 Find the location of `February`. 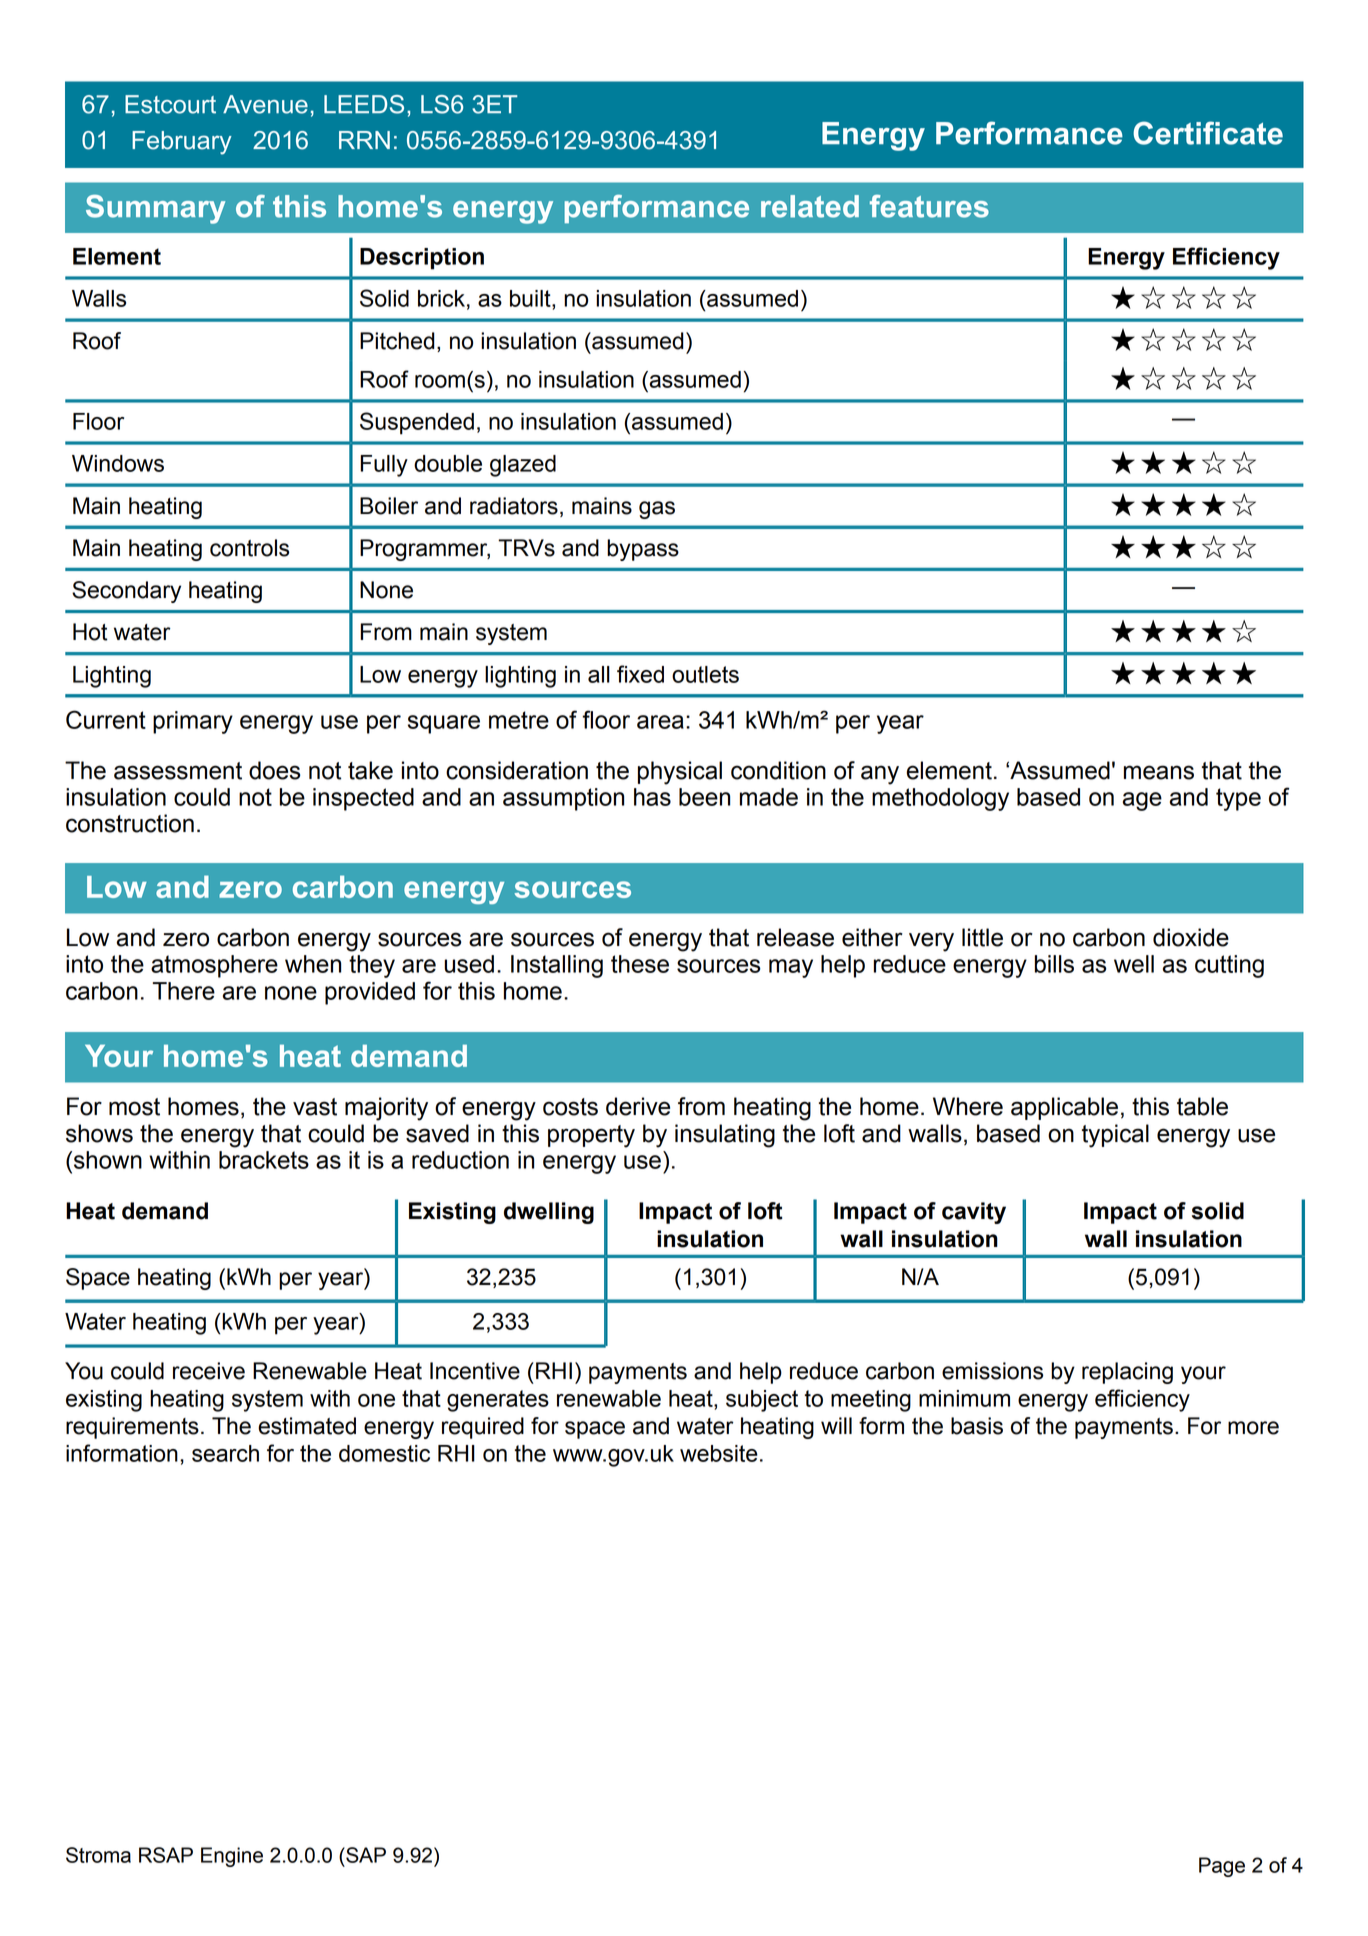

February is located at coordinates (182, 143).
